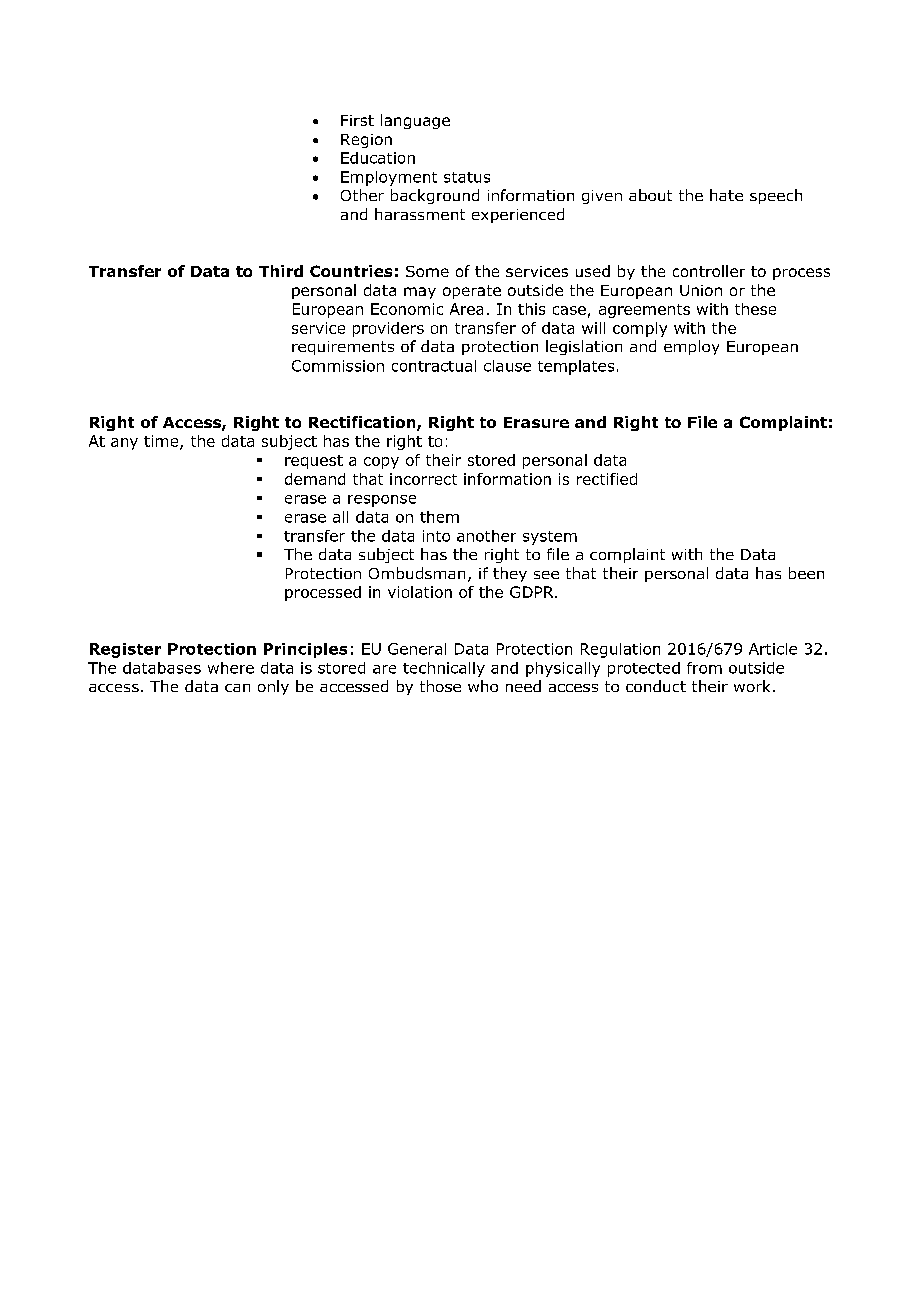 This screenshot has height=1308, width=924. Describe the element at coordinates (576, 367) in the screenshot. I see `templates` at that location.
